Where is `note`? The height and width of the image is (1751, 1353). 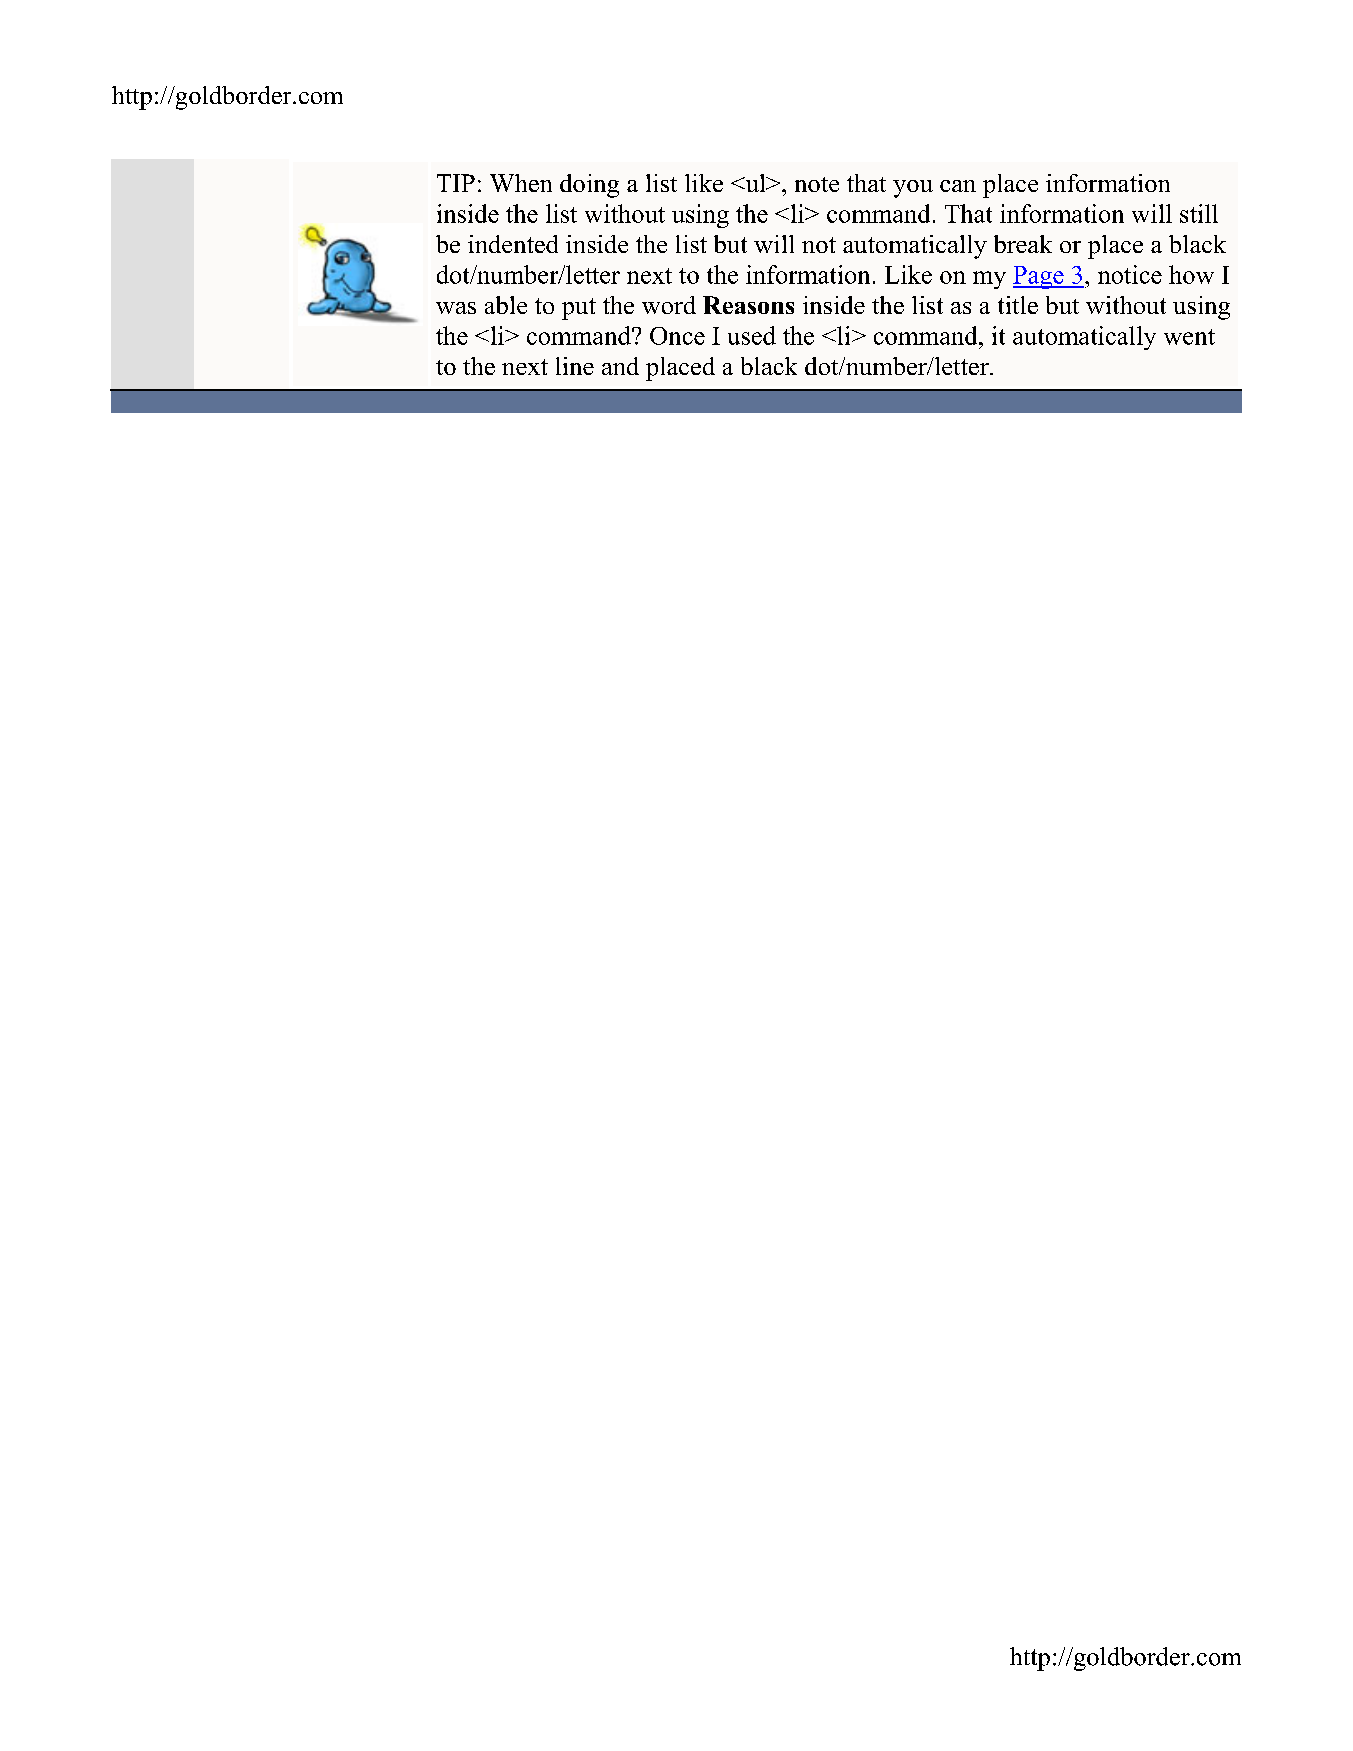 note is located at coordinates (817, 184).
